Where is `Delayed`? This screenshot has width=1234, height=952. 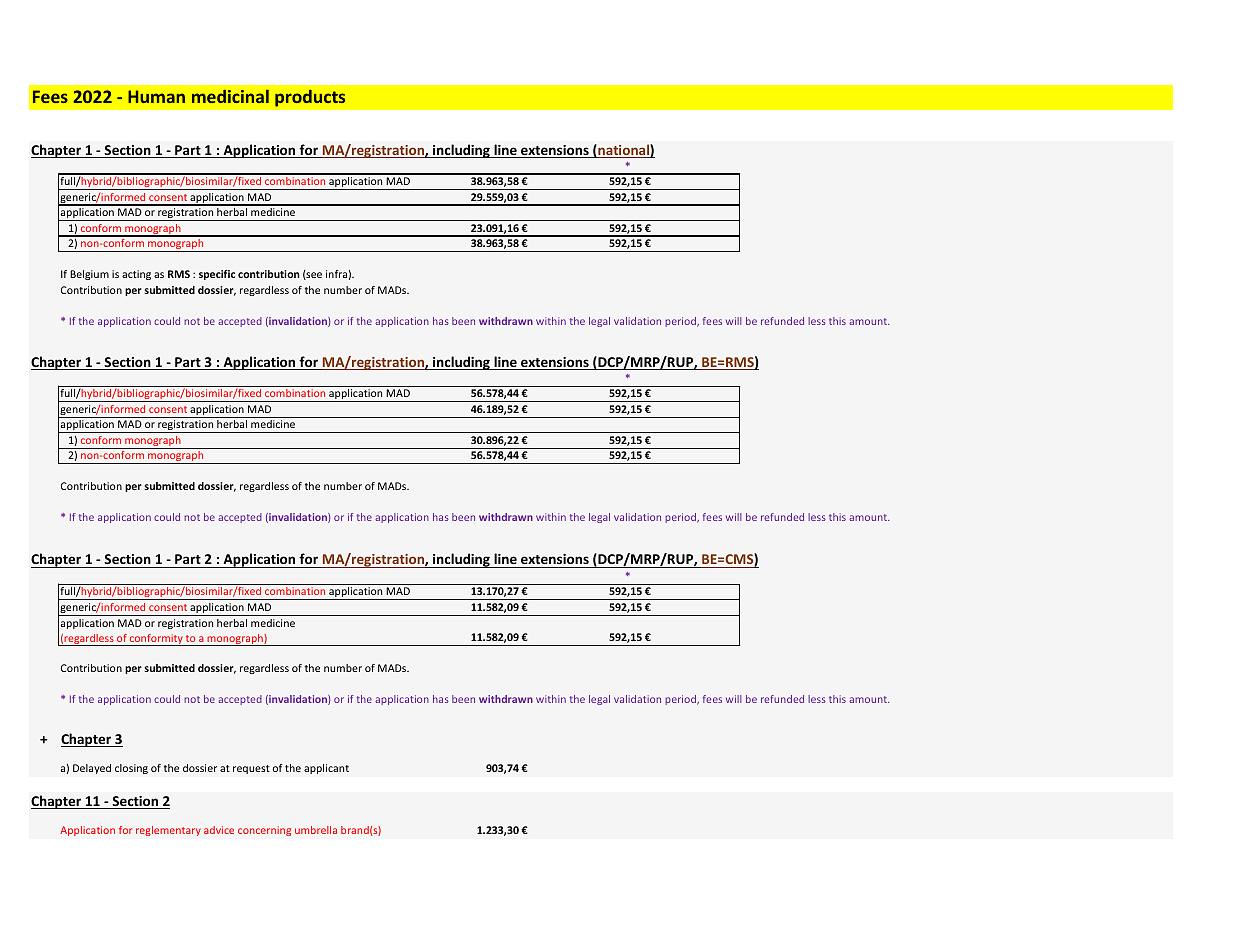 Delayed is located at coordinates (92, 769).
